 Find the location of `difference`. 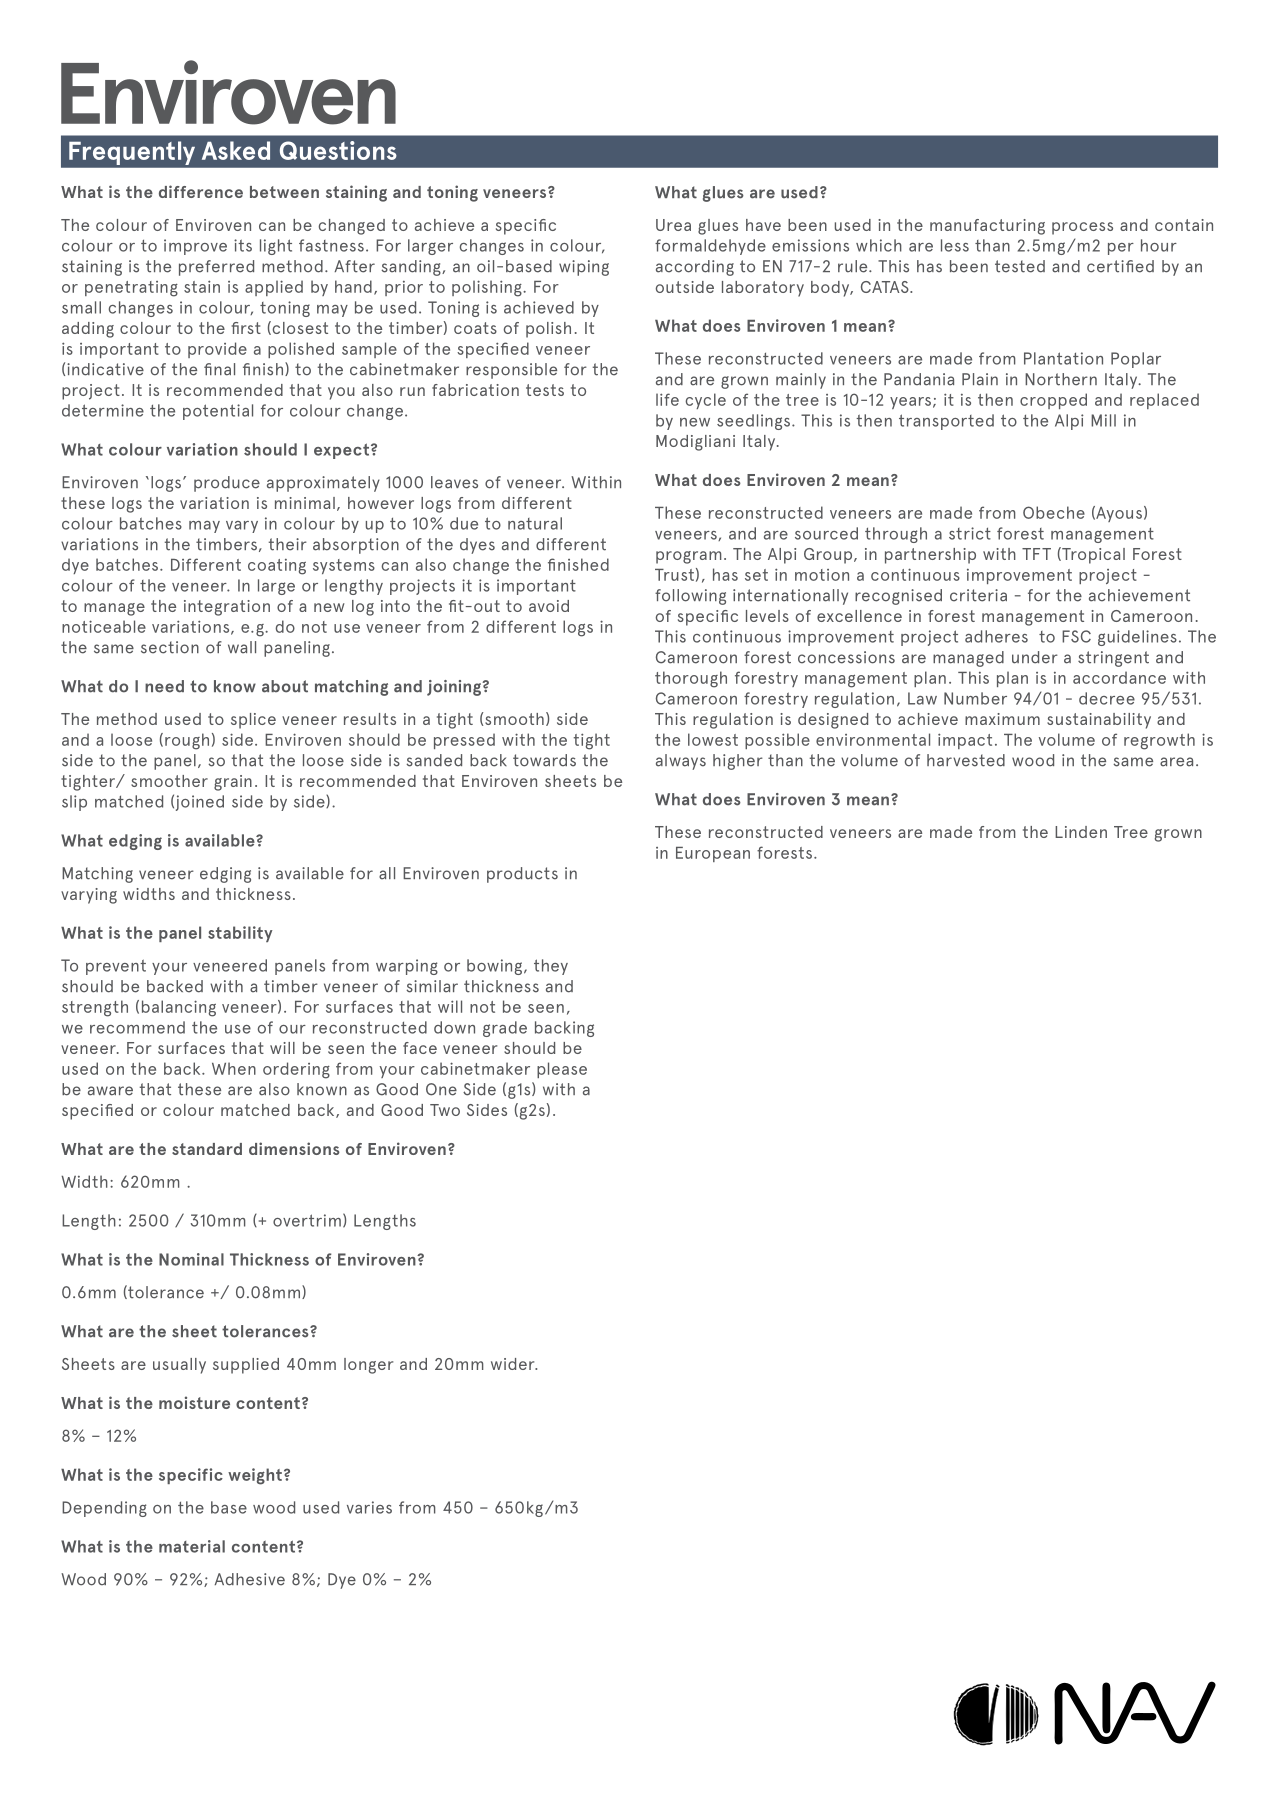

difference is located at coordinates (201, 191).
